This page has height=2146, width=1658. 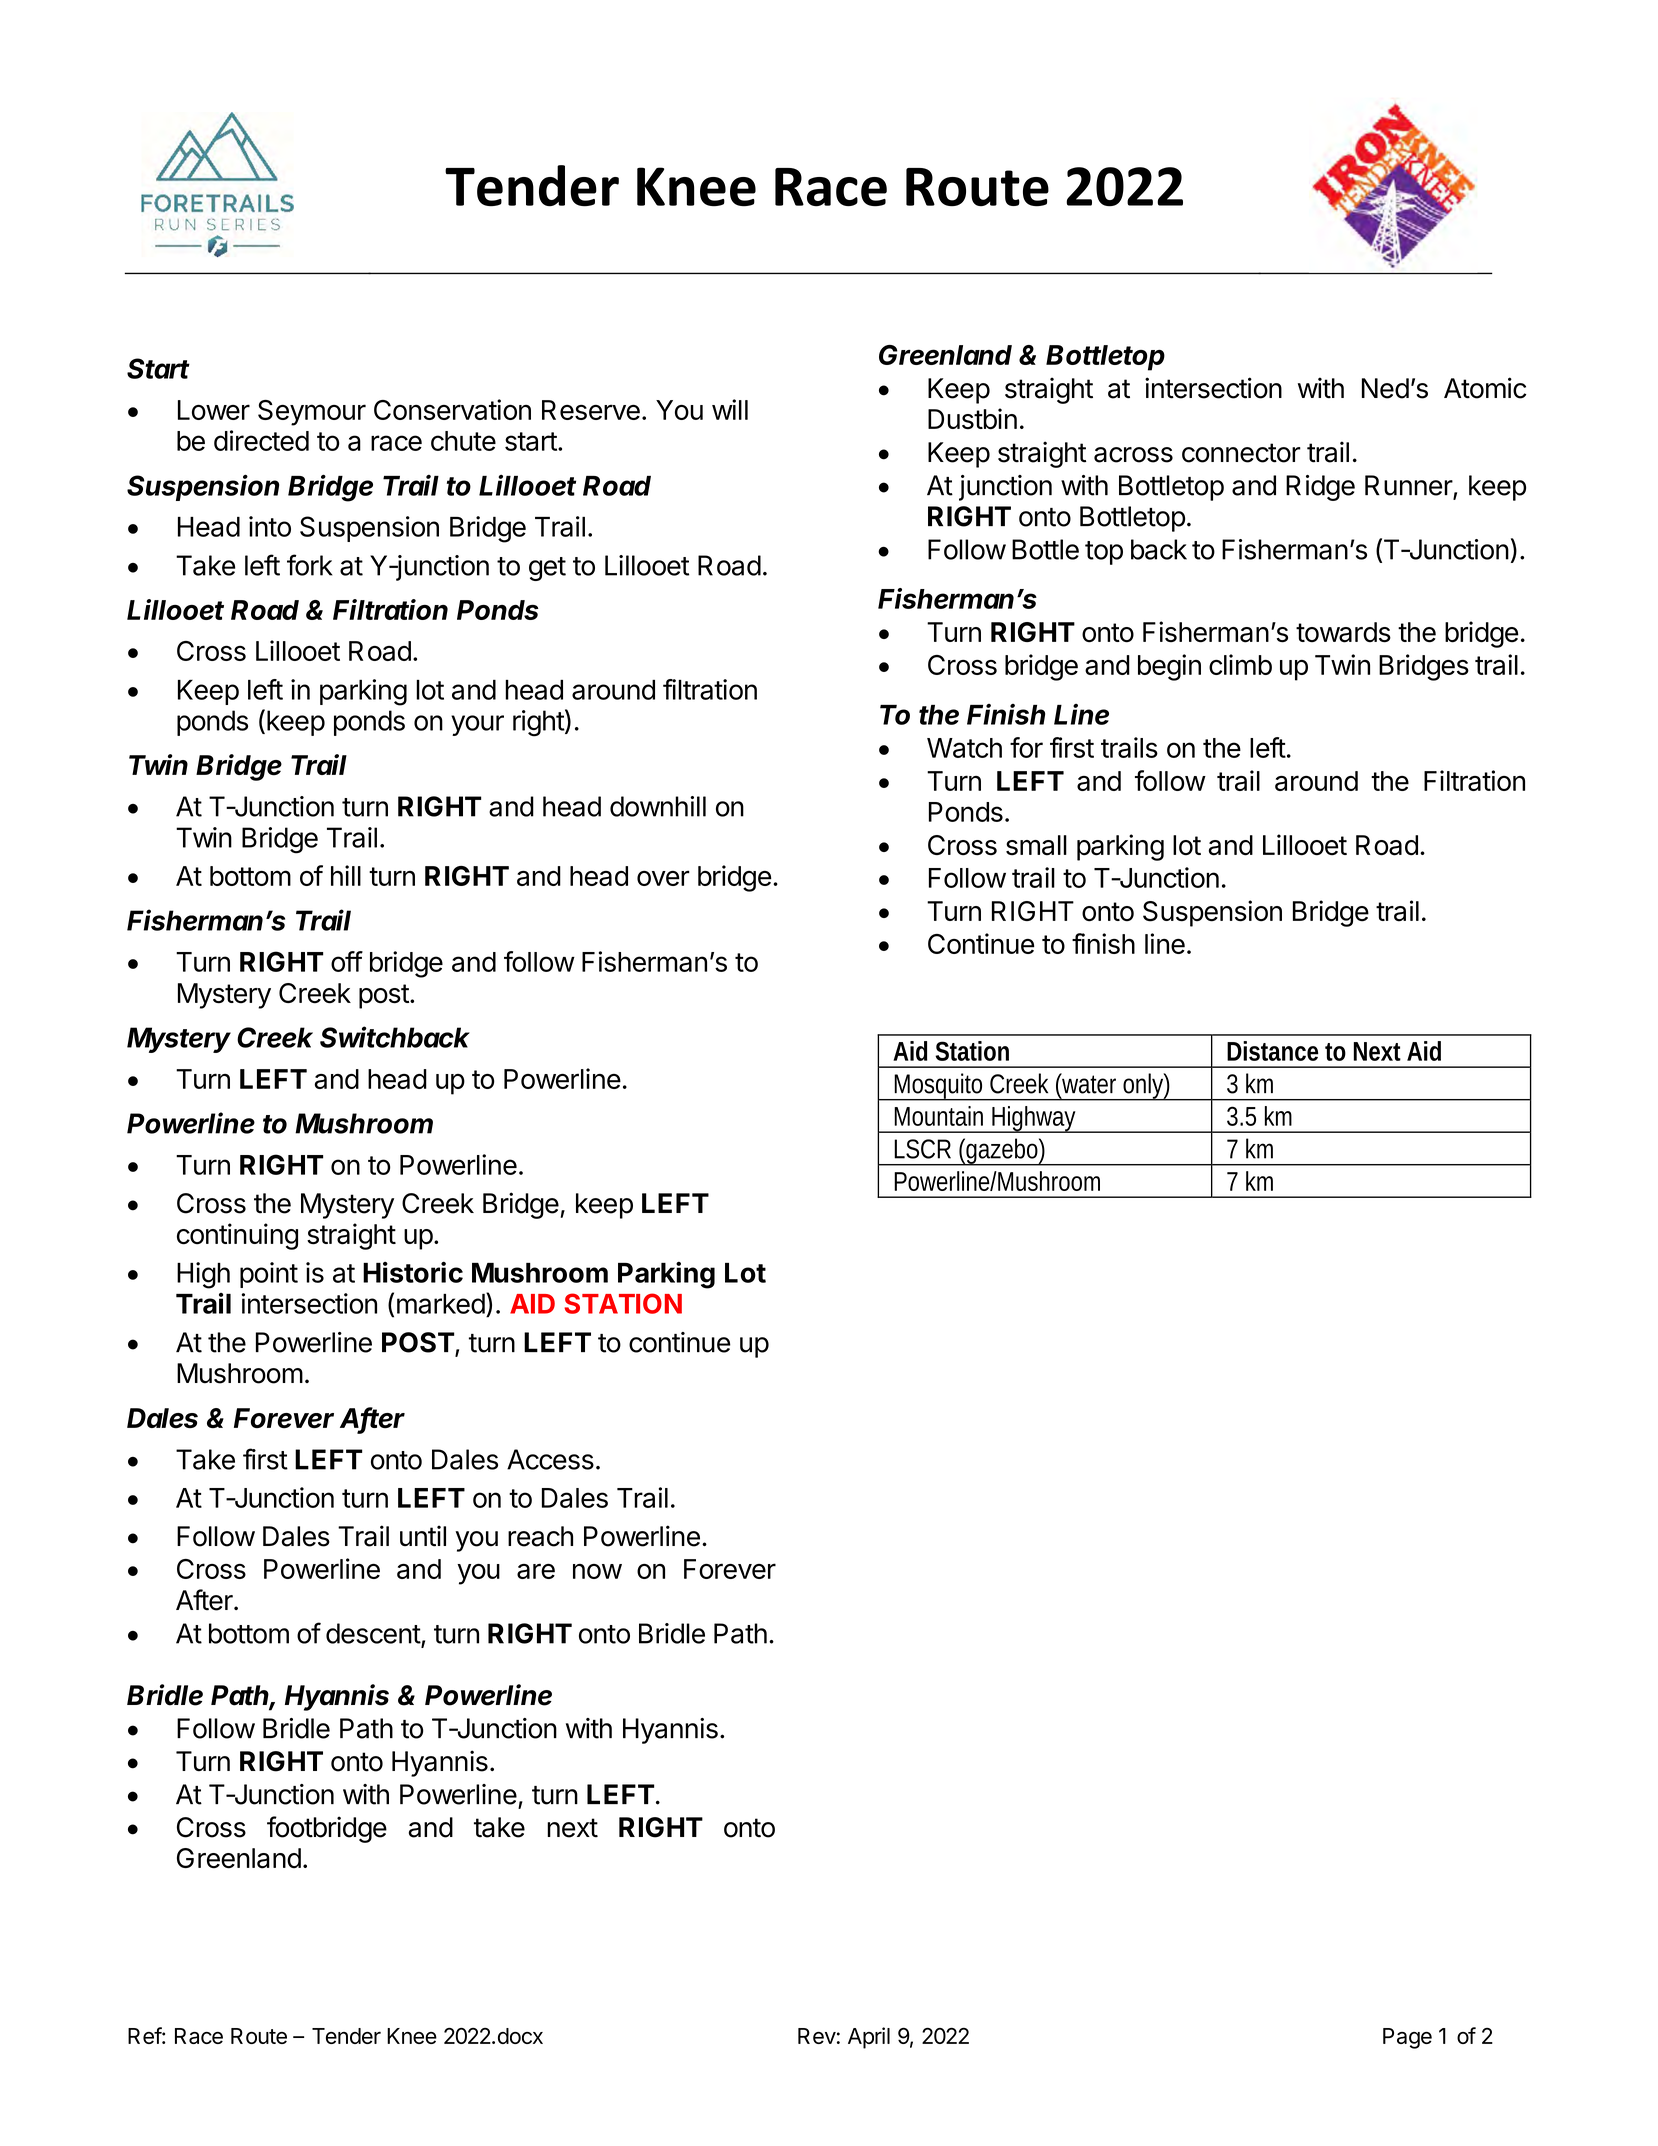 I want to click on Distance, so click(x=1272, y=1051).
